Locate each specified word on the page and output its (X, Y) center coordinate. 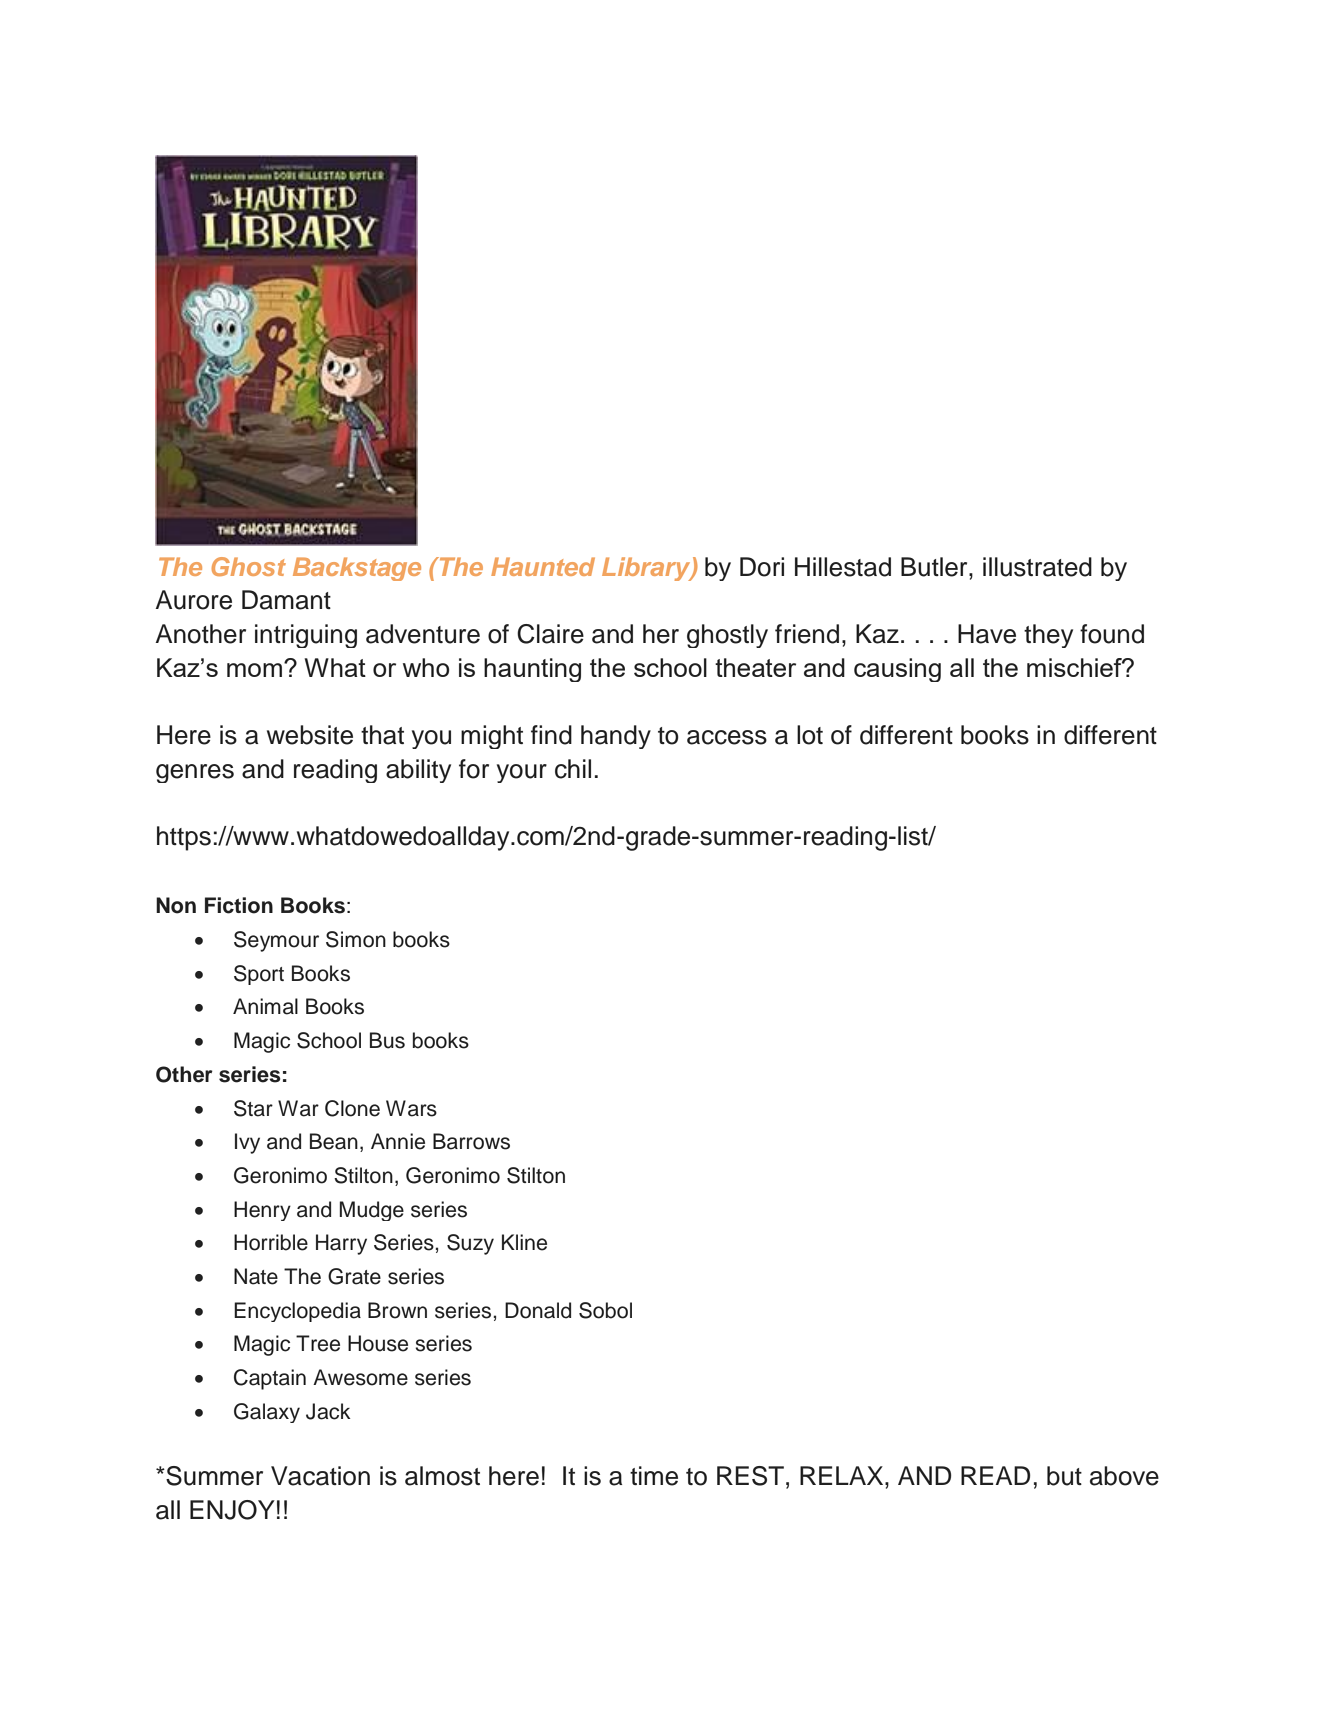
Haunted (543, 566)
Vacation (320, 1476)
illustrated (1037, 567)
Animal (265, 1006)
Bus (387, 1040)
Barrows (471, 1141)
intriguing (306, 636)
